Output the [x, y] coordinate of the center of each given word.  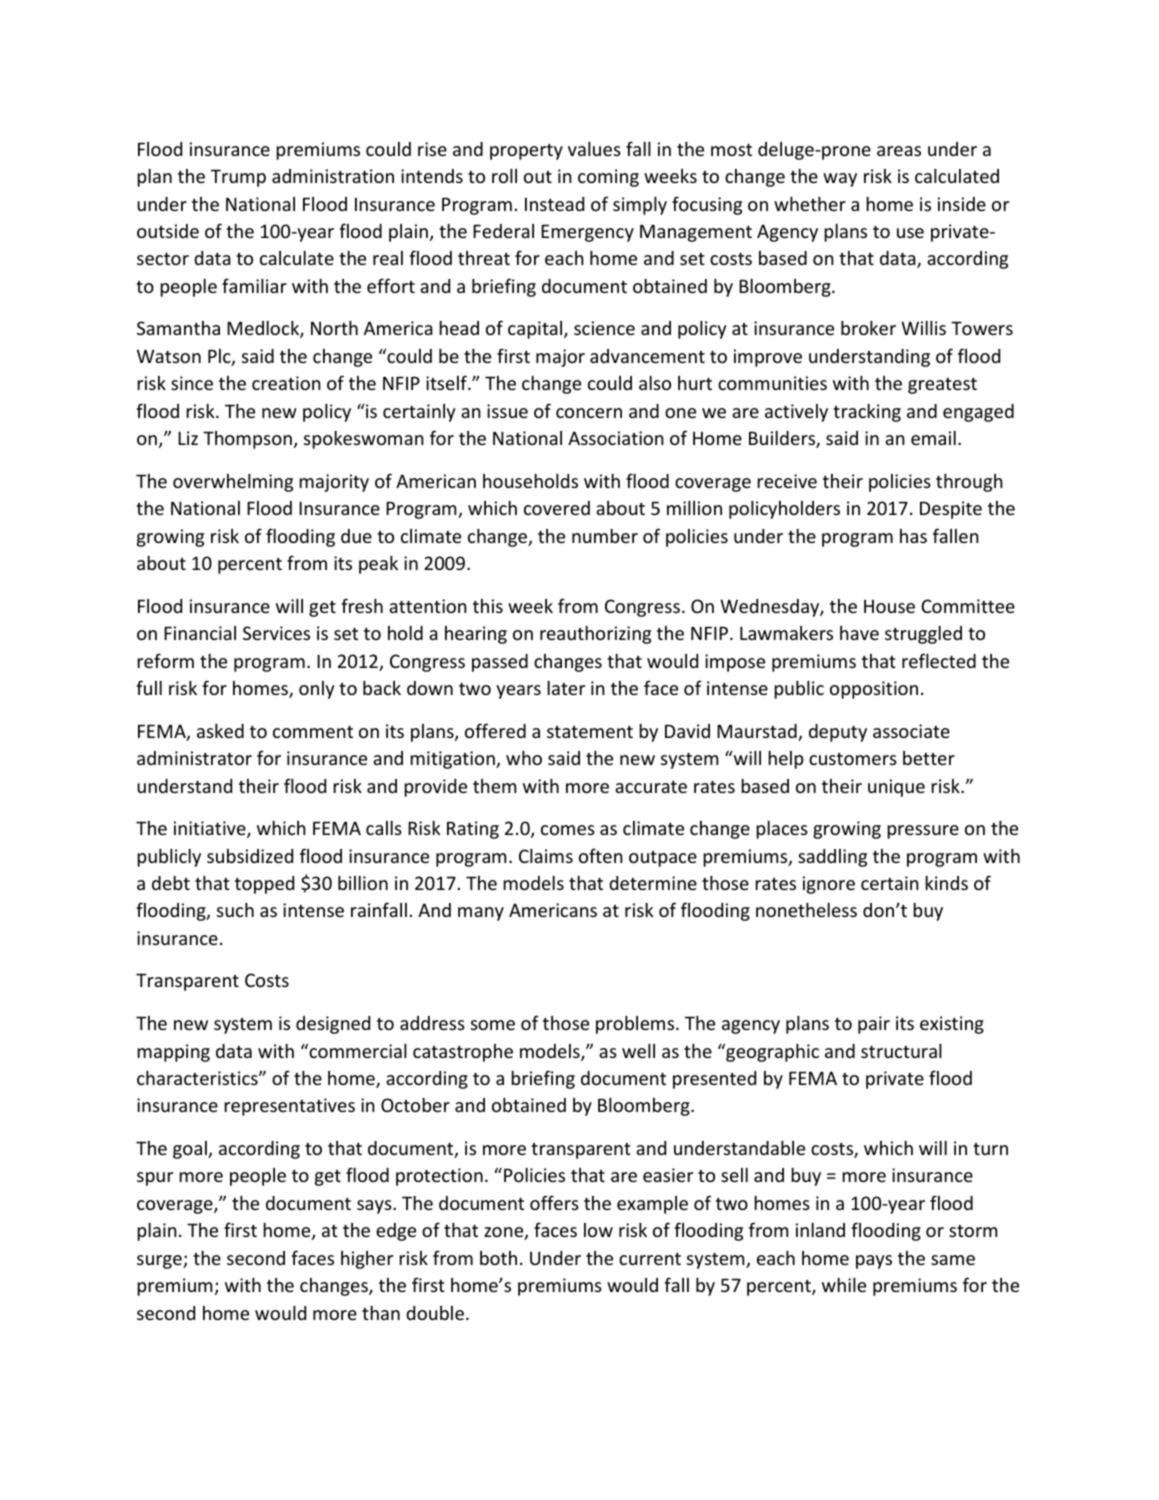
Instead [554, 204]
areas [899, 151]
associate [911, 731]
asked [220, 731]
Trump [238, 178]
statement [590, 732]
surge [160, 1262]
